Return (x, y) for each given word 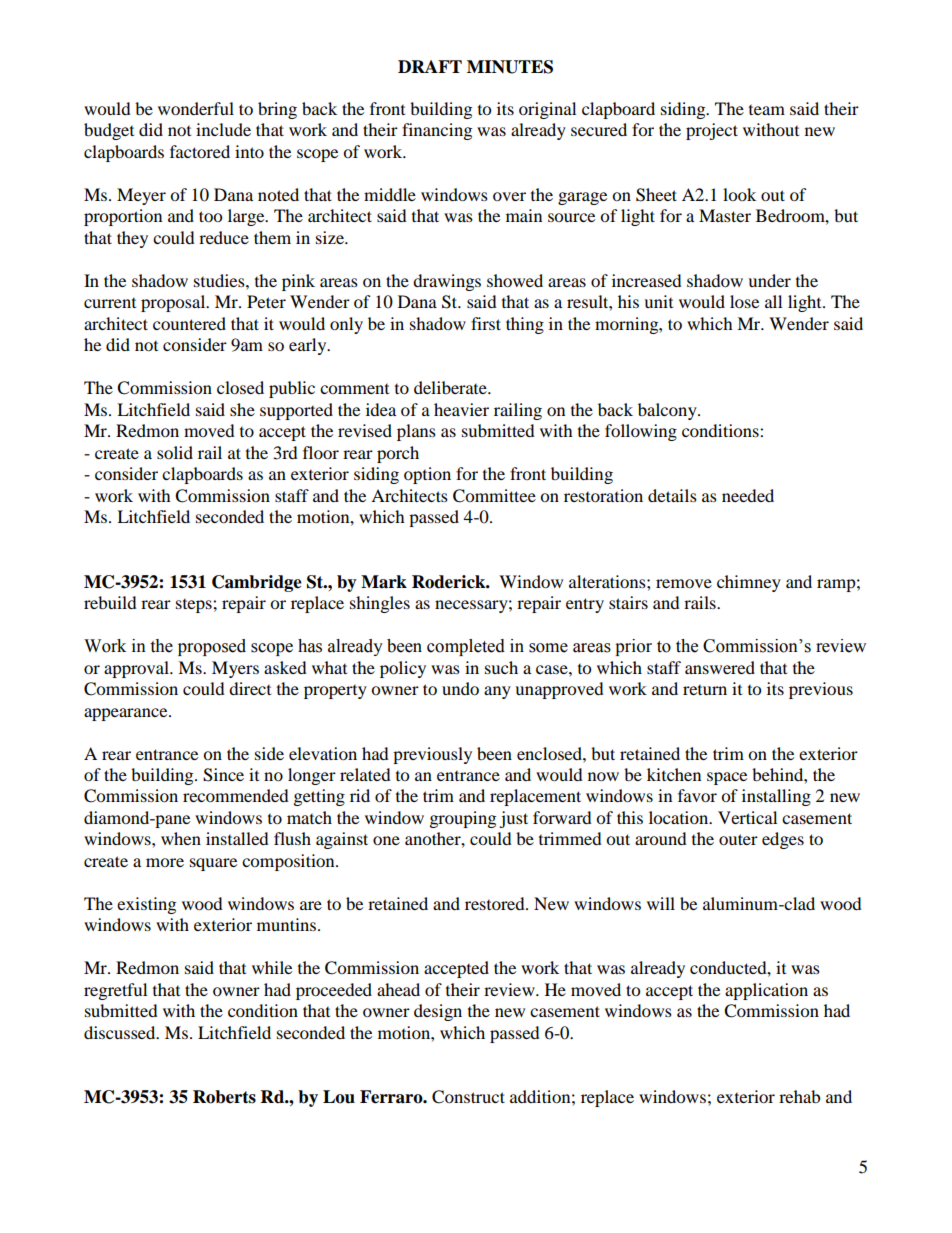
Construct (468, 1097)
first (486, 323)
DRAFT (430, 66)
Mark (384, 582)
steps (195, 606)
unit (658, 301)
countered (189, 323)
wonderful (196, 108)
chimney (749, 583)
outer (738, 839)
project (712, 131)
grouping (463, 819)
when (181, 838)
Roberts (224, 1097)
